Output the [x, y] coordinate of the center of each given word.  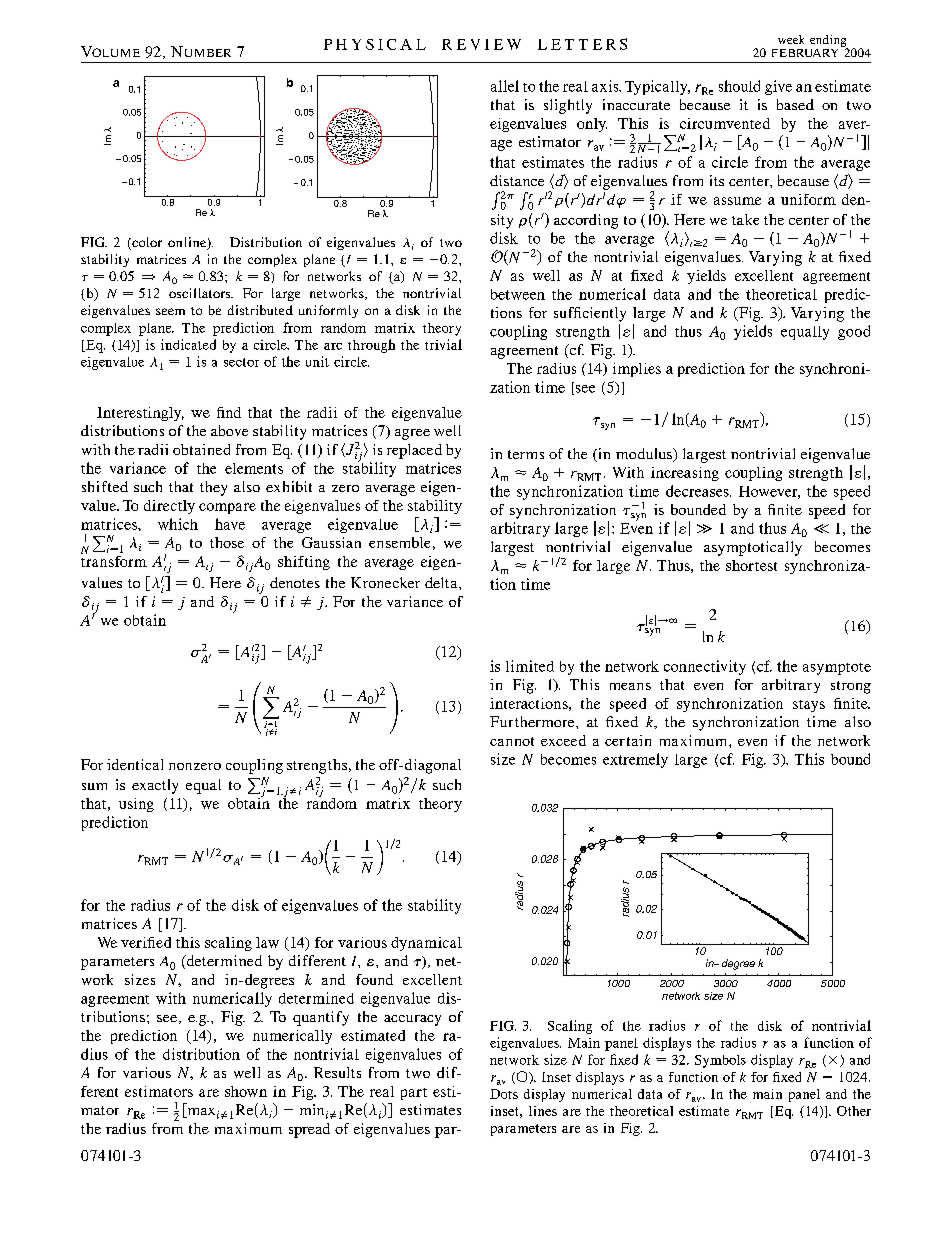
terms [526, 454]
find [229, 412]
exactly [155, 786]
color [146, 243]
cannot [512, 741]
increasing [685, 474]
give [778, 87]
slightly [568, 106]
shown [246, 1091]
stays [809, 706]
